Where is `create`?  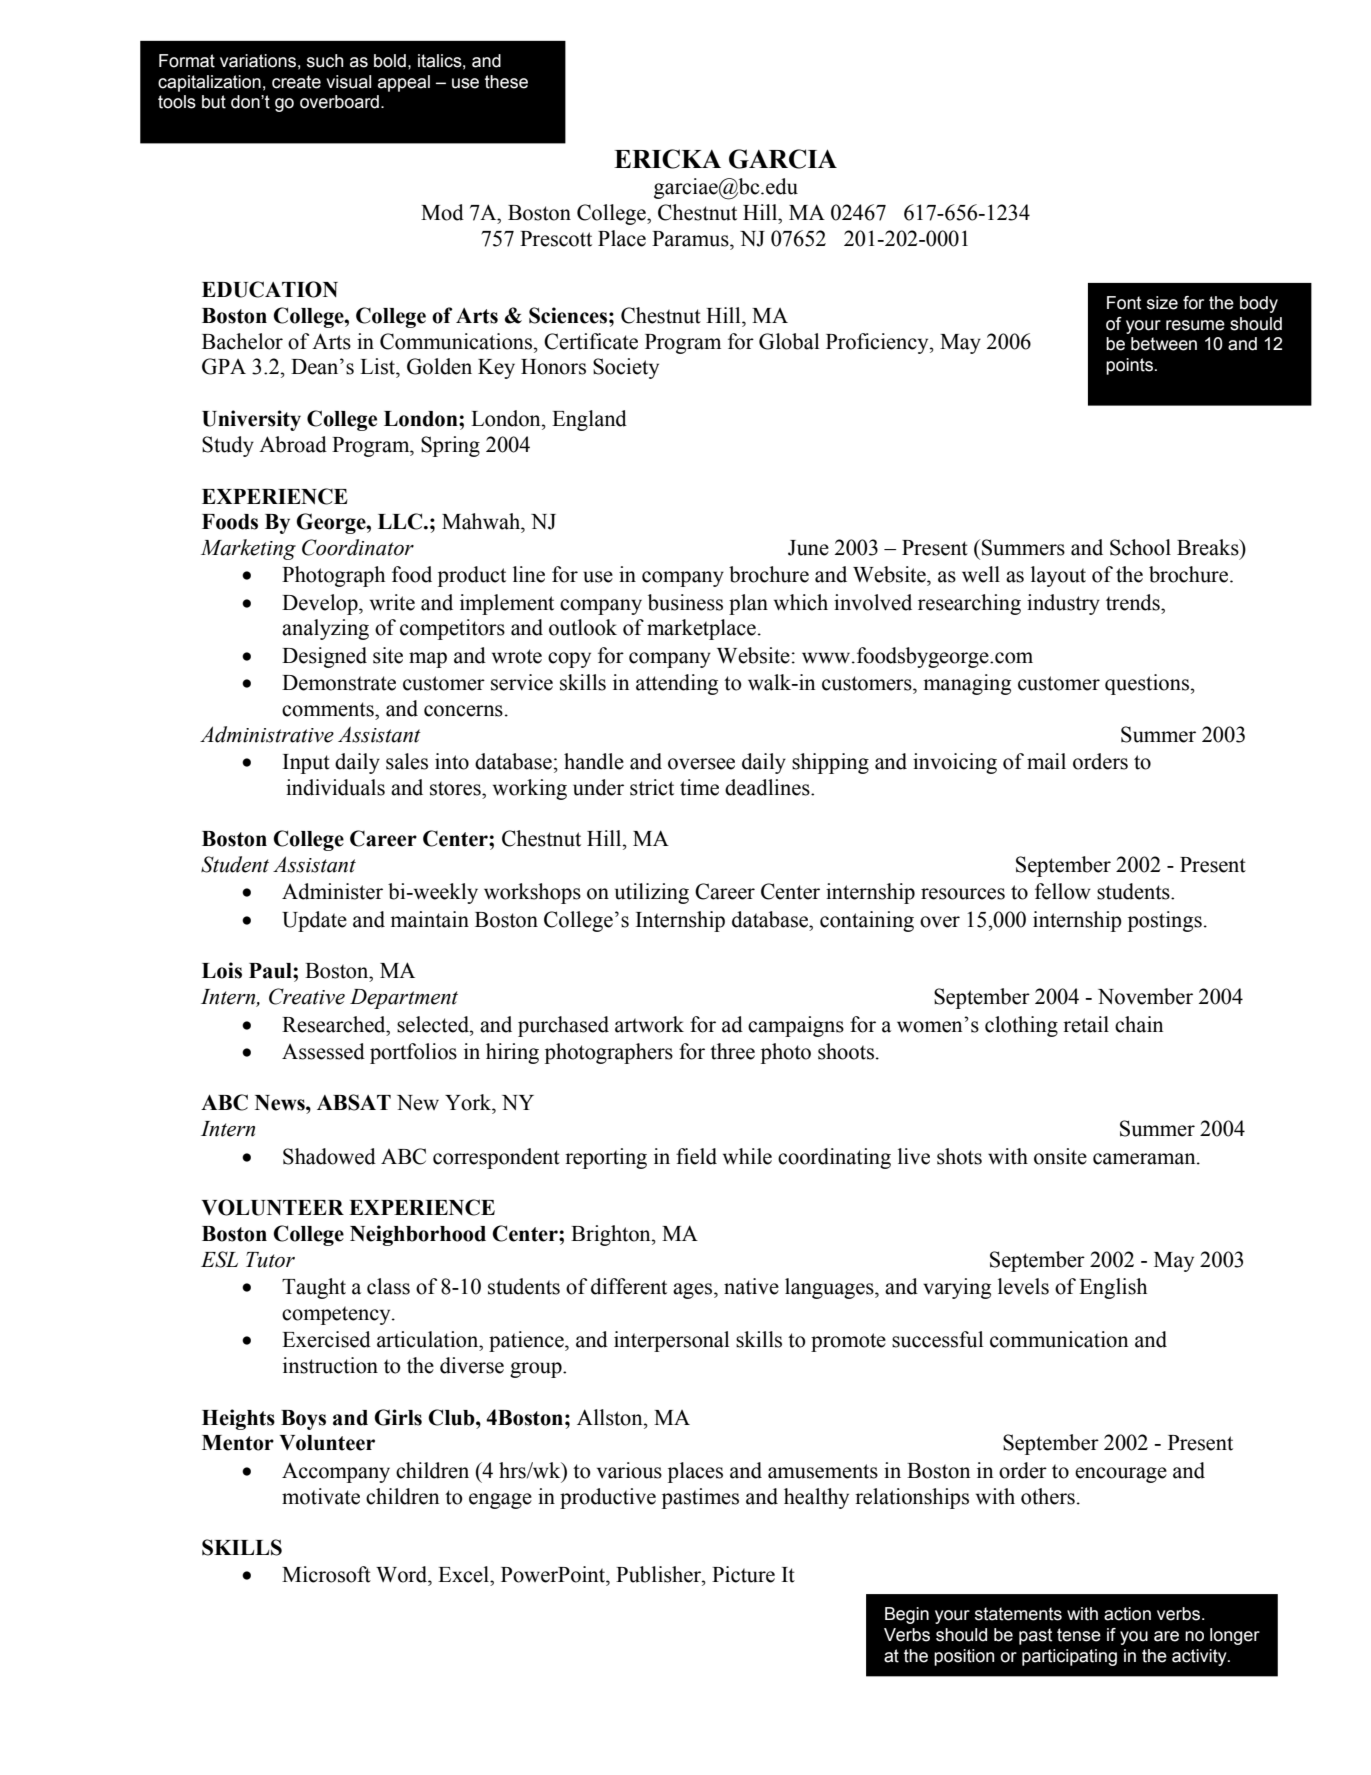 create is located at coordinates (296, 82).
